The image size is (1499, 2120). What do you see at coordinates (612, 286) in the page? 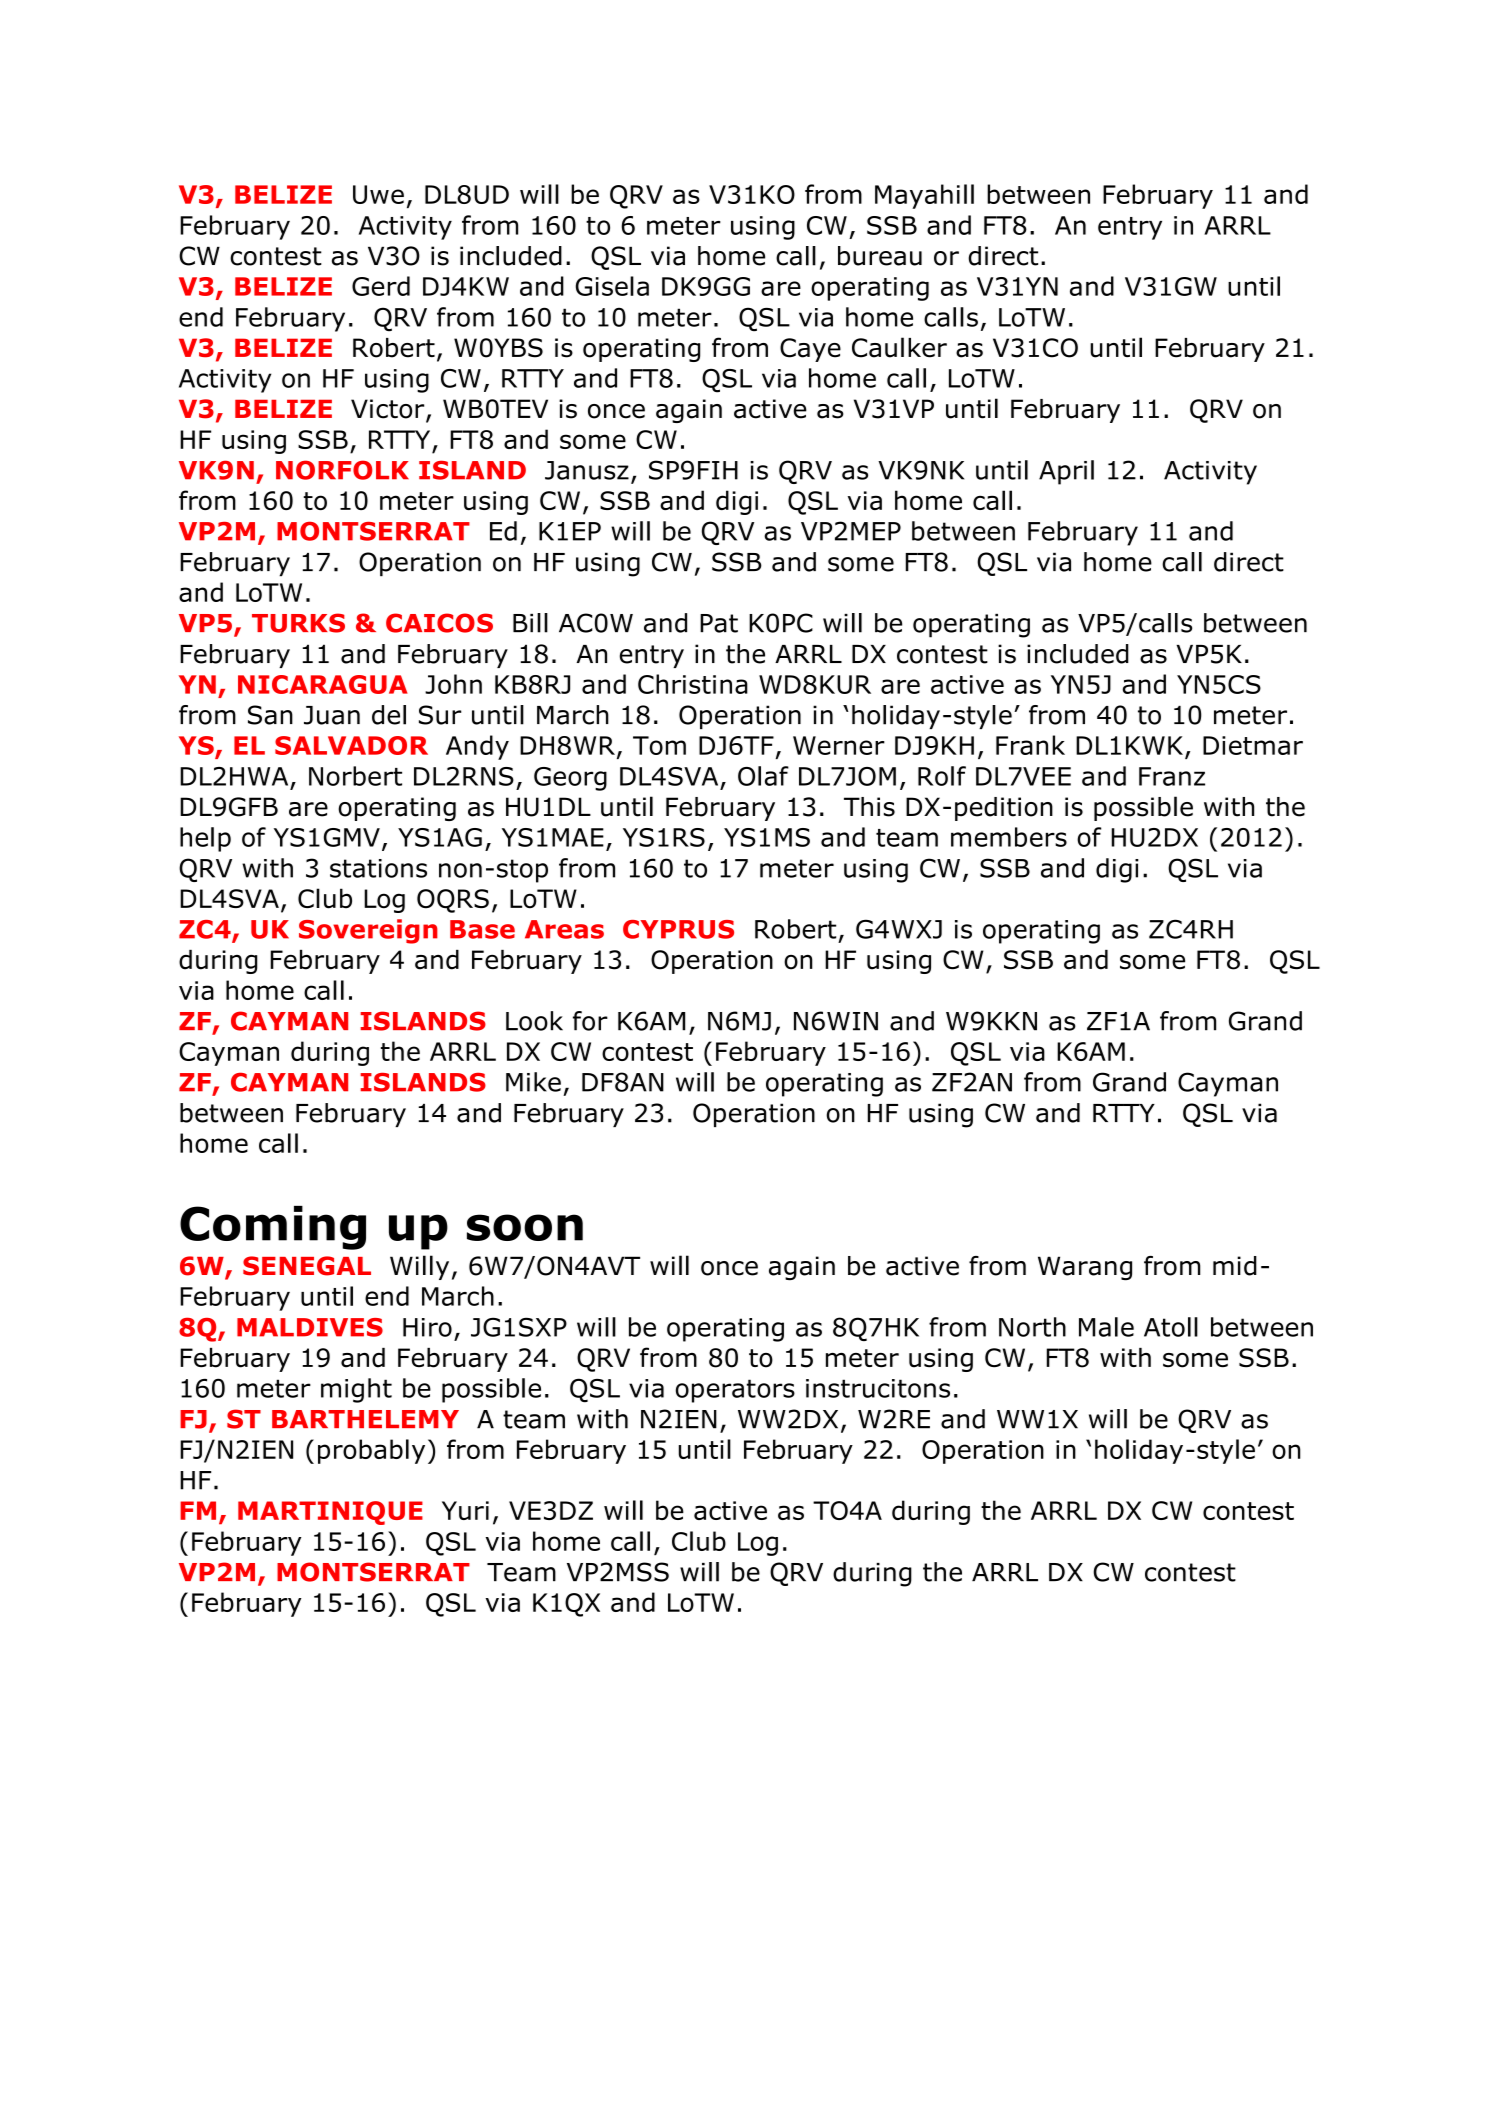
I see `Gisela` at bounding box center [612, 286].
